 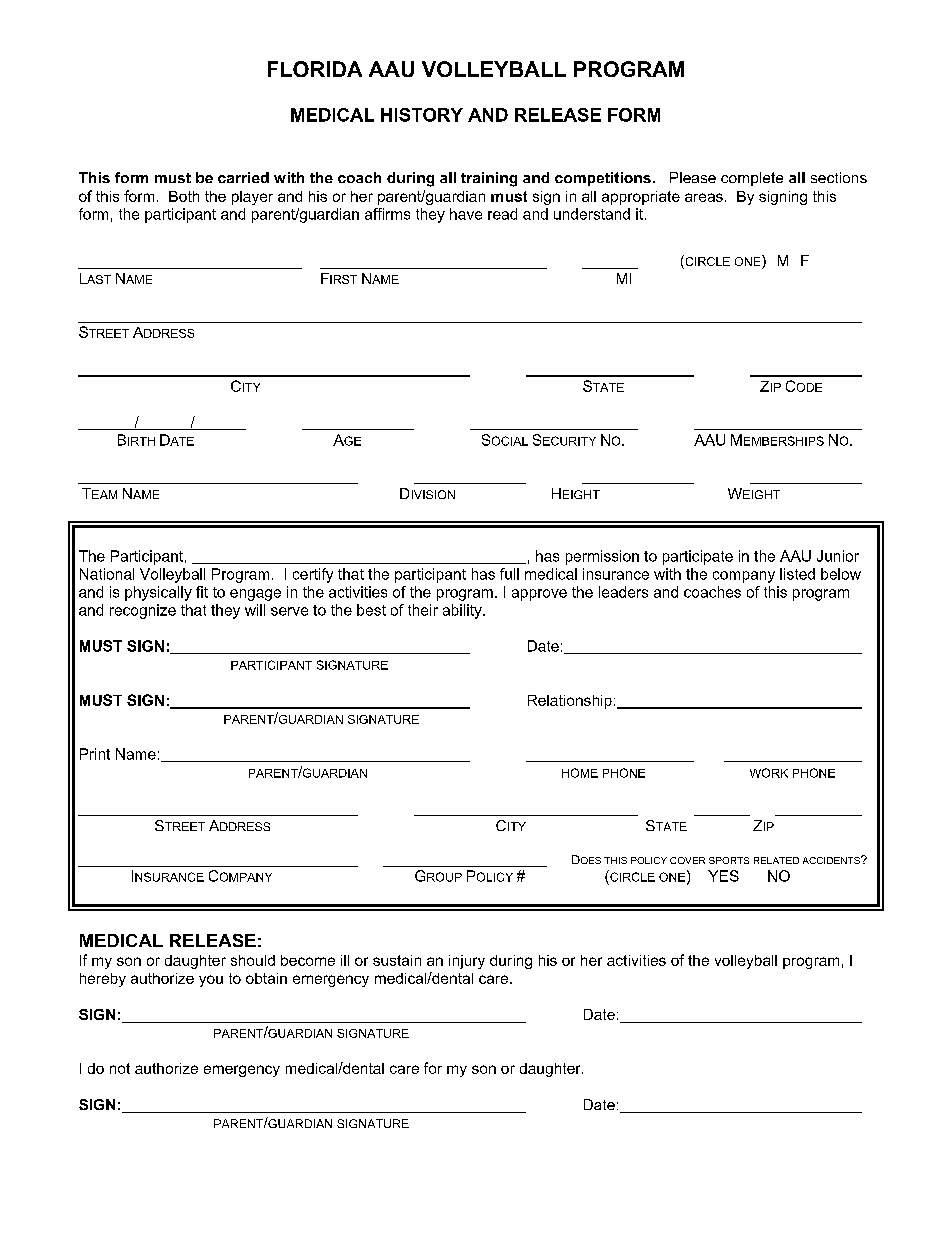 What do you see at coordinates (243, 177) in the image?
I see `carried` at bounding box center [243, 177].
